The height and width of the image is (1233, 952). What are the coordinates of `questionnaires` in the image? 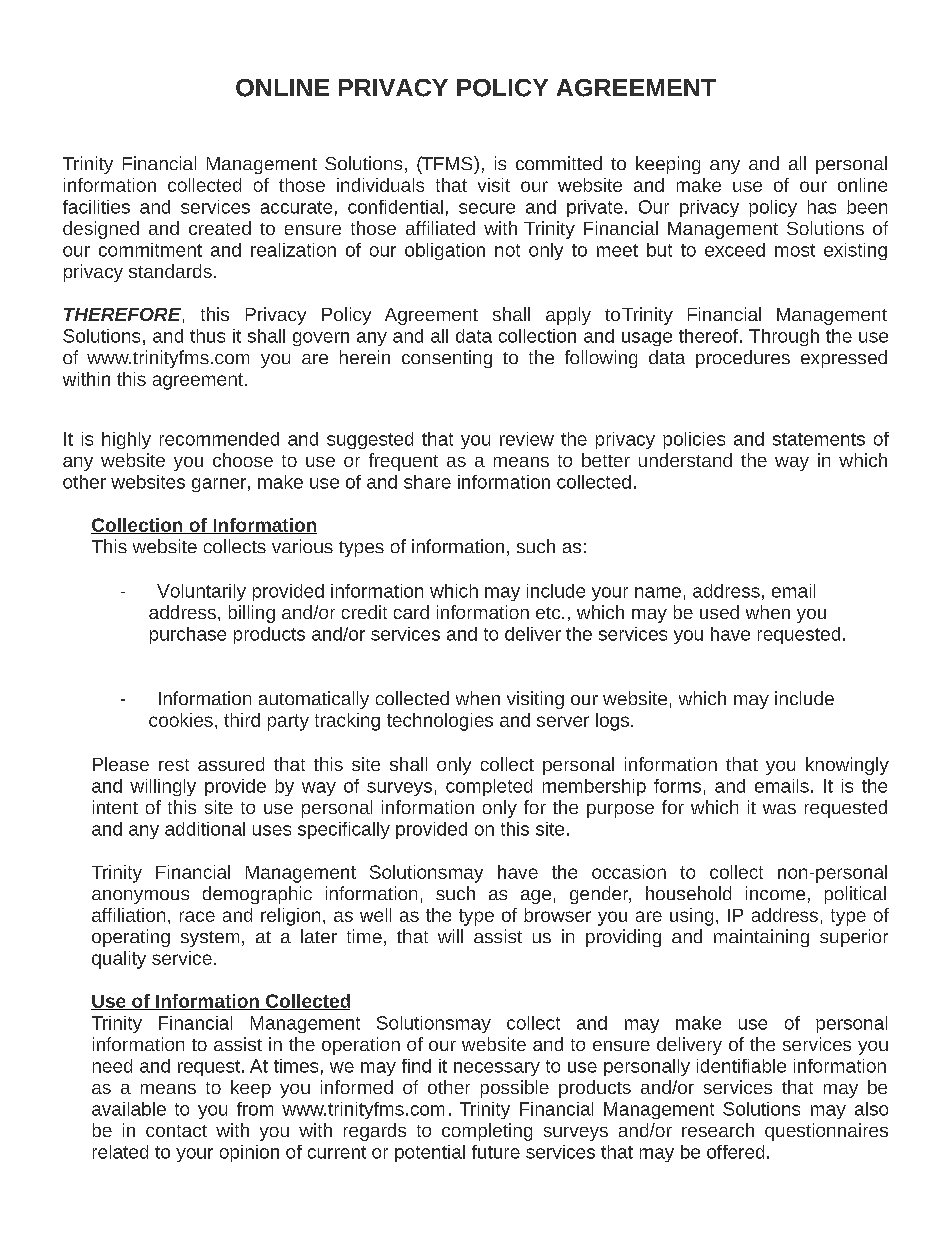 It's located at (826, 1132).
